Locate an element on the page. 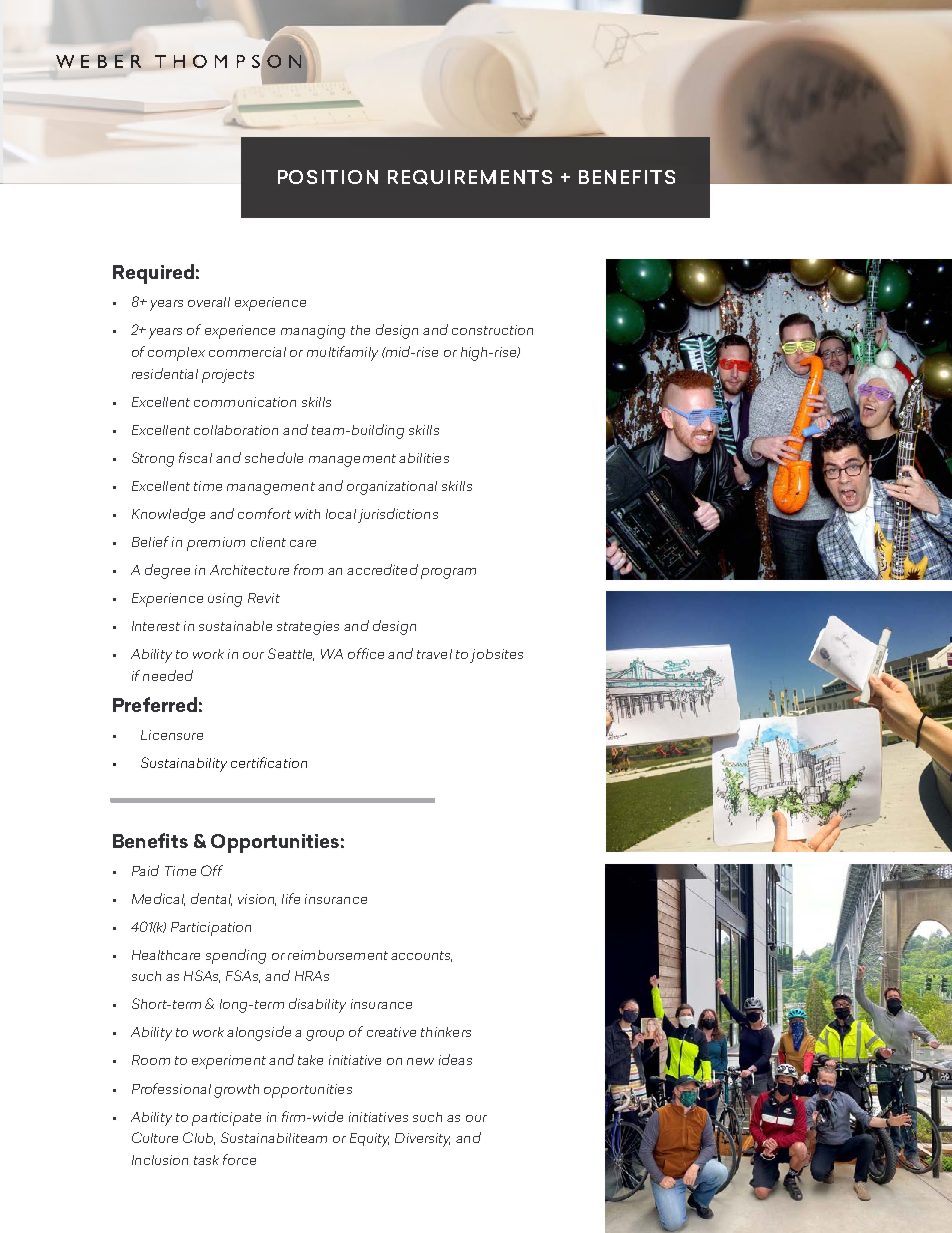 The height and width of the document is (1233, 952). Equity is located at coordinates (369, 1140).
